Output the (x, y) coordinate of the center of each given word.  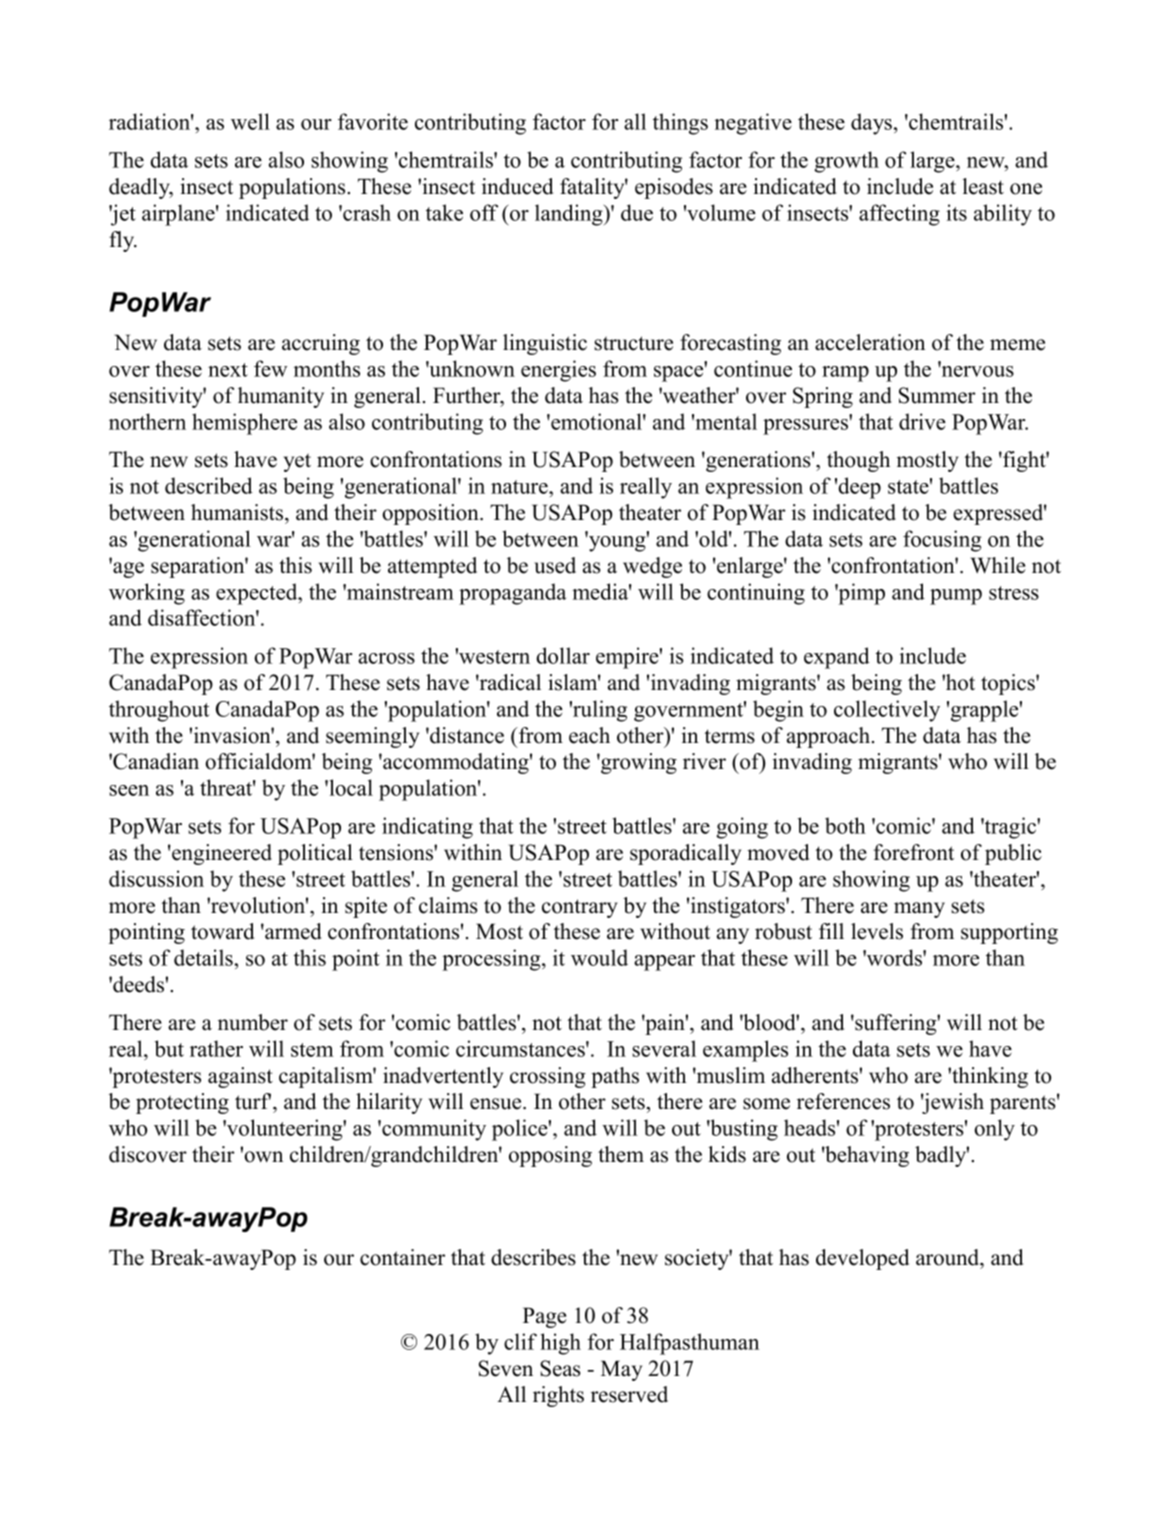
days (871, 124)
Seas (560, 1368)
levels (877, 931)
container (402, 1257)
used (555, 565)
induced (517, 186)
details (204, 957)
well (250, 121)
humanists (238, 512)
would (599, 957)
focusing (942, 541)
